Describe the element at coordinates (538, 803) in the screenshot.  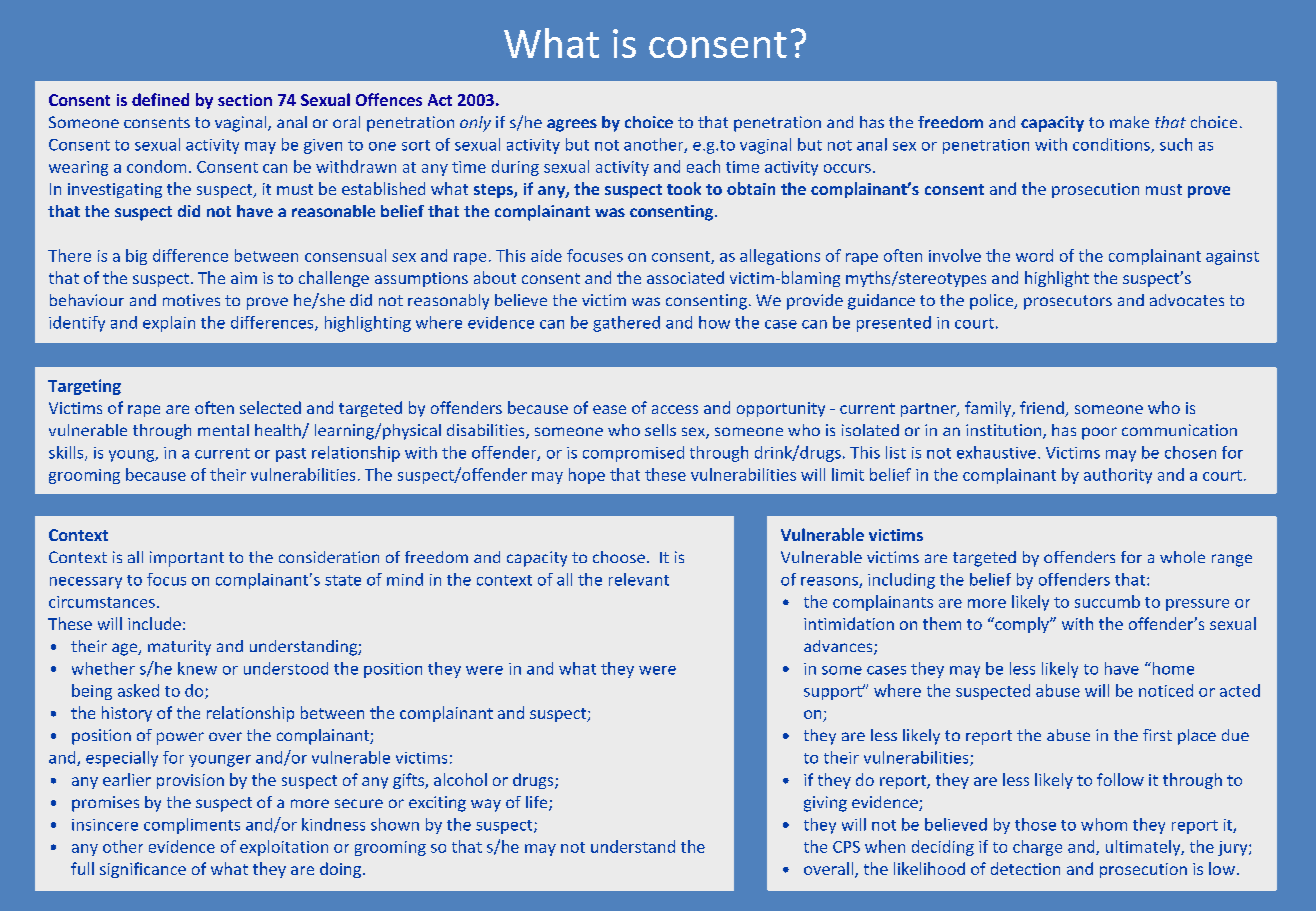
I see `life` at that location.
